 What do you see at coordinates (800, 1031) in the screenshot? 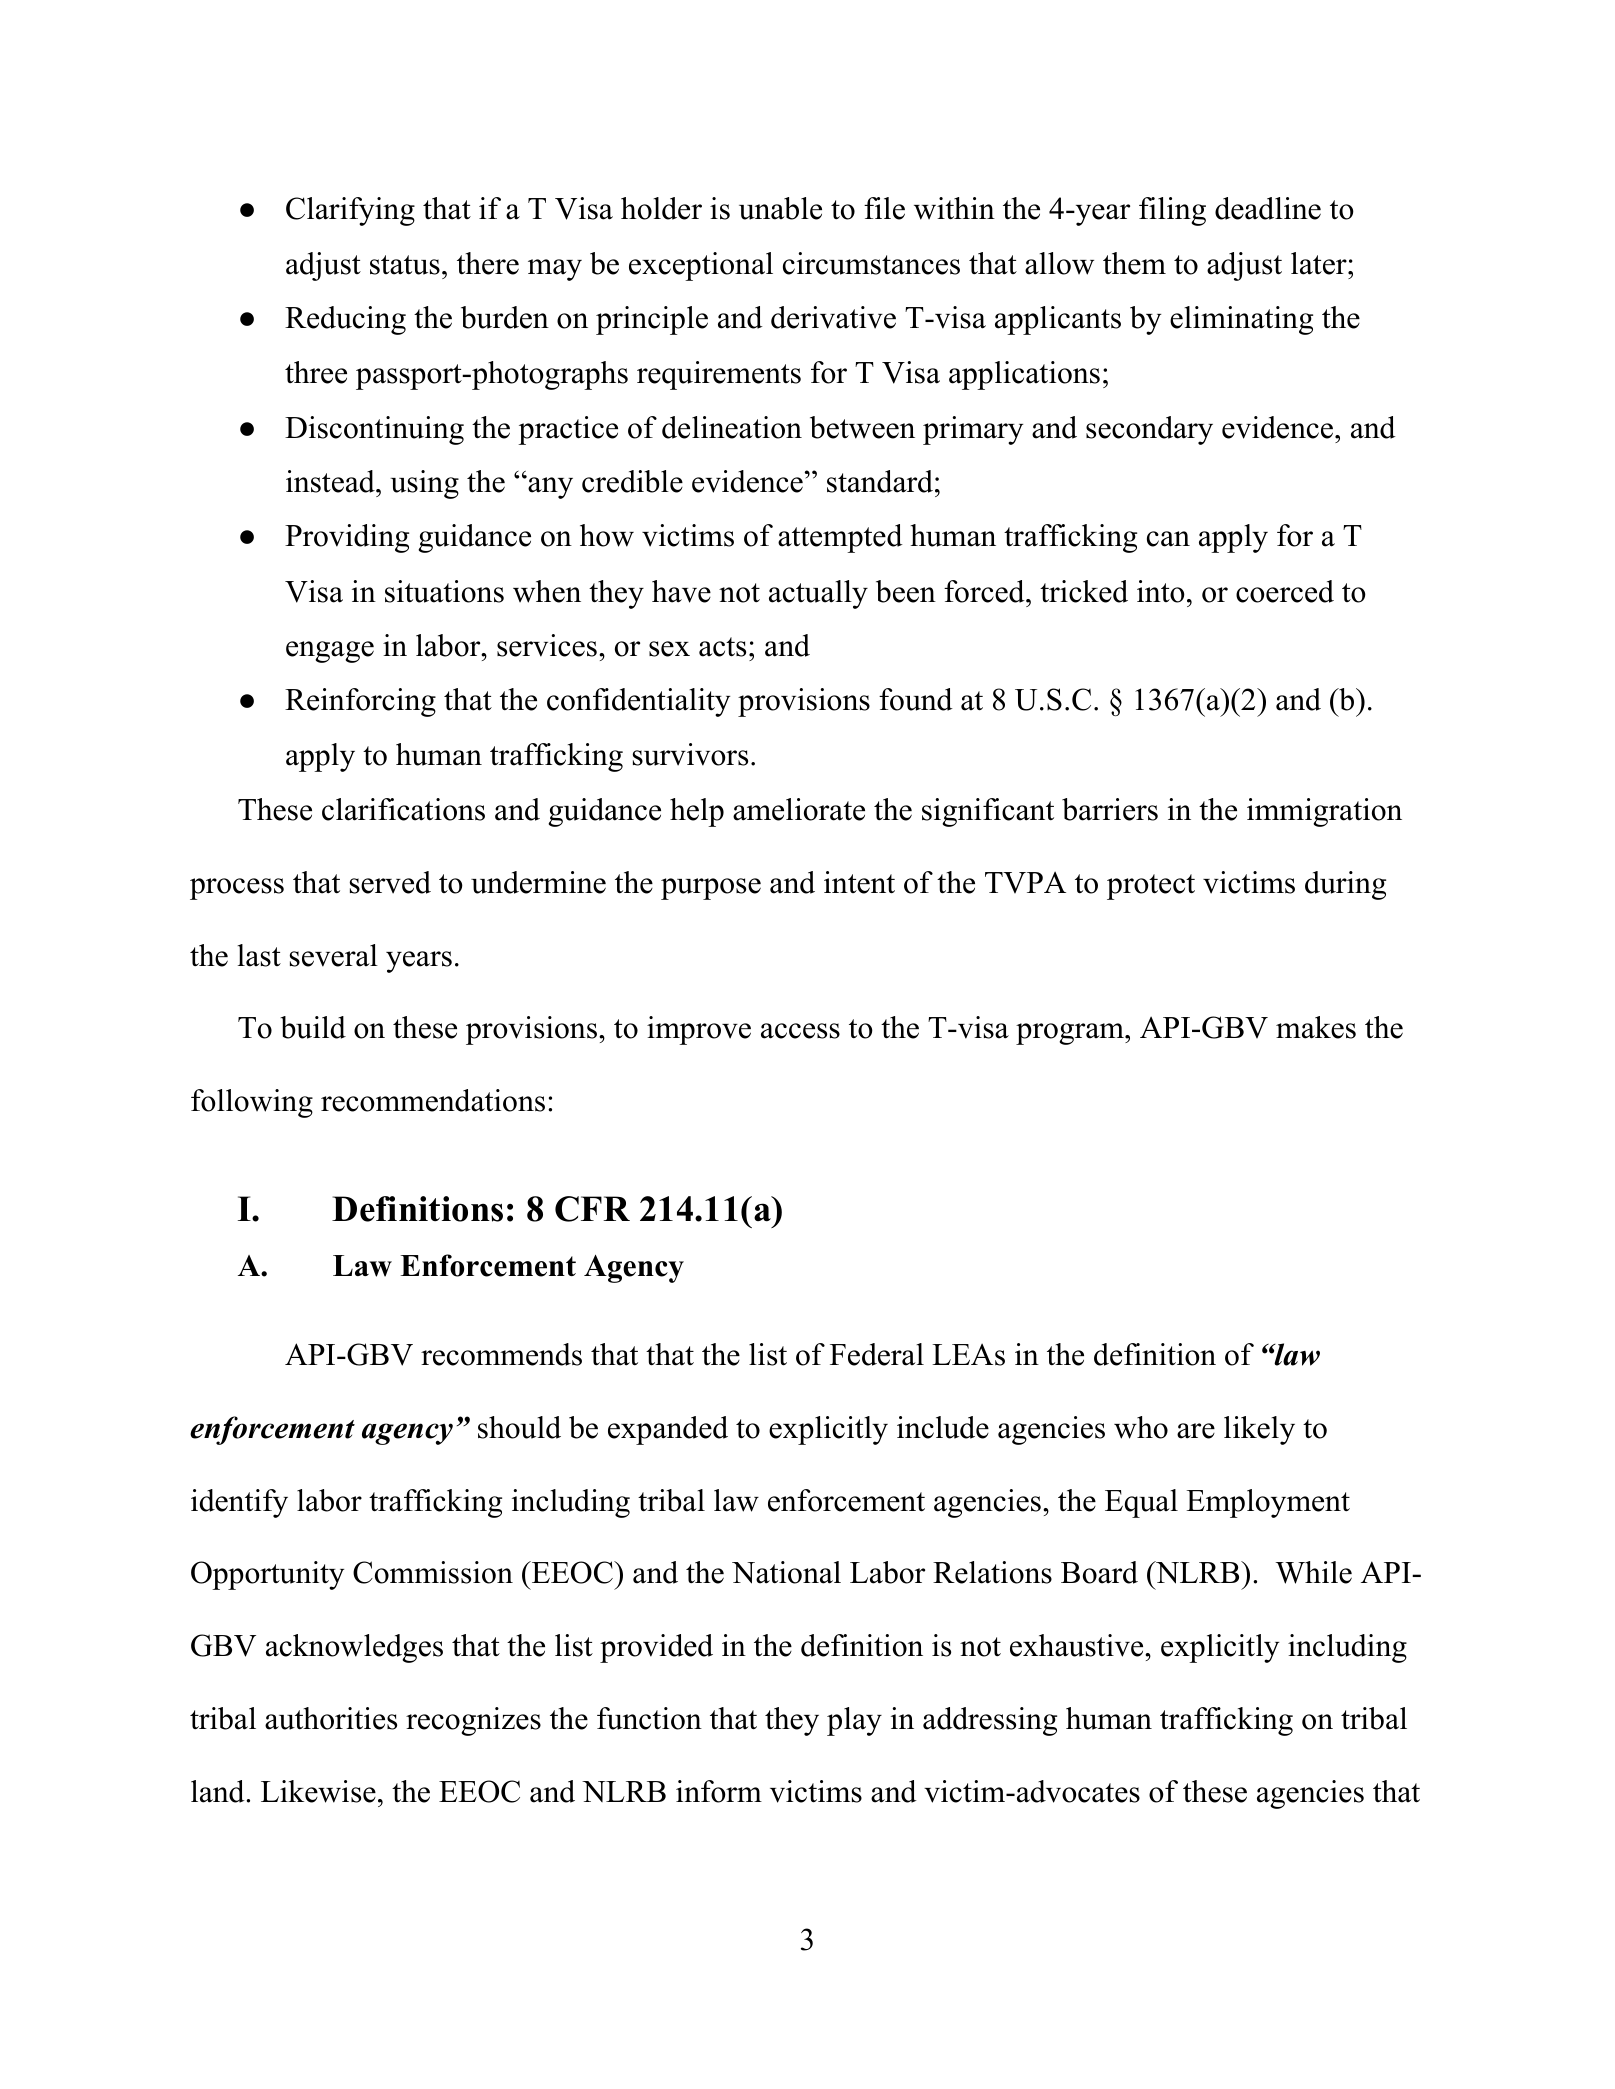
I see `access` at bounding box center [800, 1031].
